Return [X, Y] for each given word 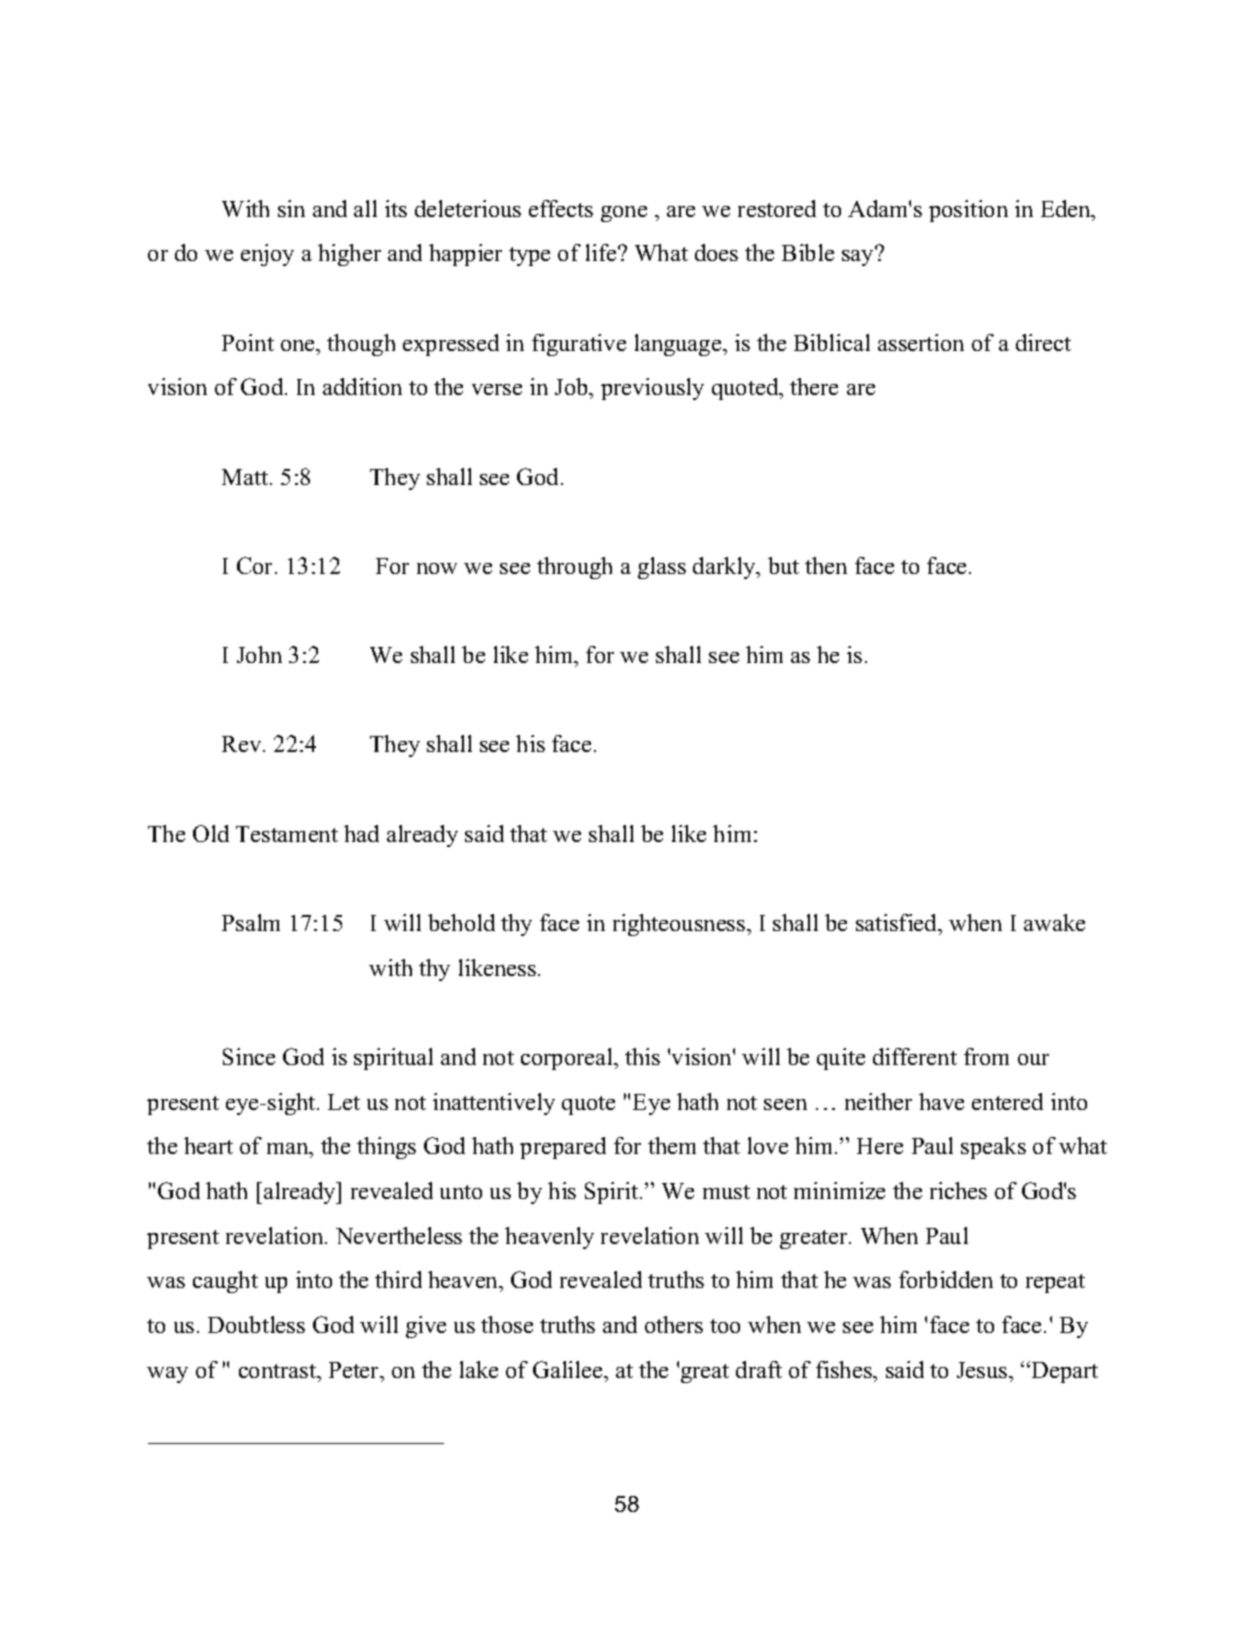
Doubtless [256, 1324]
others [674, 1324]
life [602, 252]
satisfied [898, 922]
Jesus [983, 1370]
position [968, 211]
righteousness [680, 925]
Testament [287, 834]
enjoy [267, 255]
